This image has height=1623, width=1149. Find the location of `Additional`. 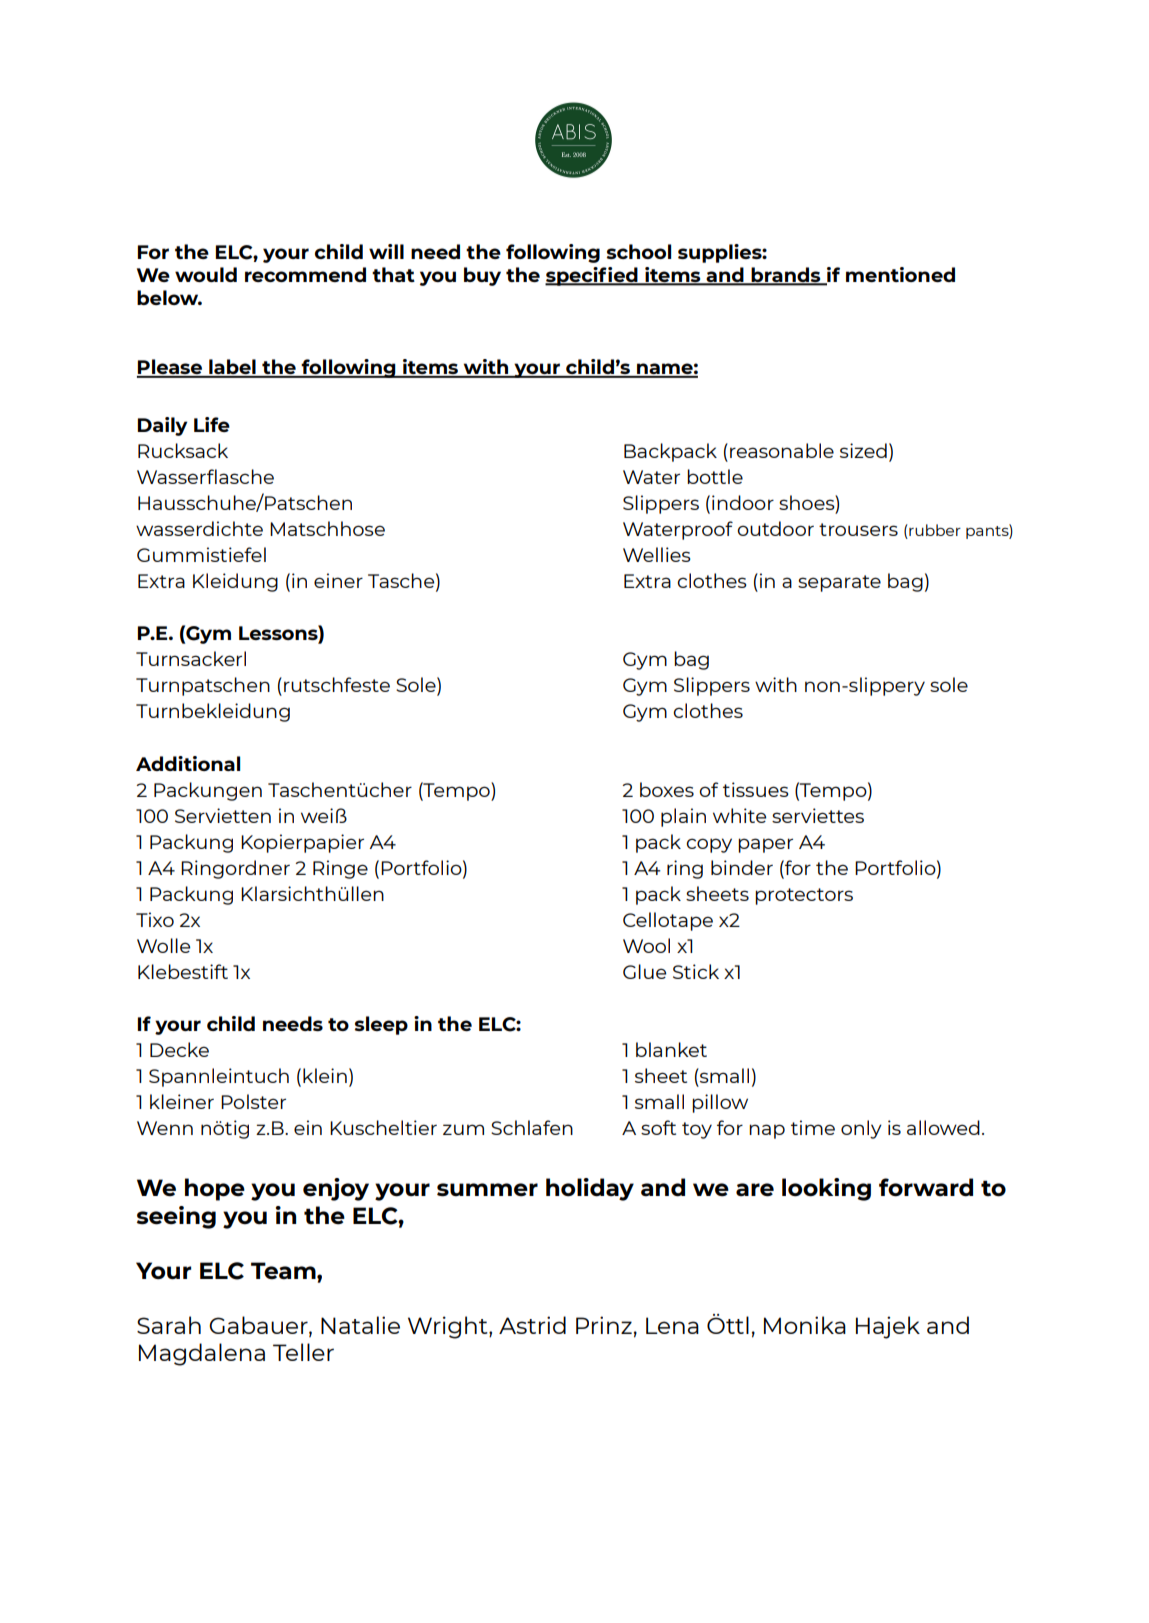

Additional is located at coordinates (188, 763).
